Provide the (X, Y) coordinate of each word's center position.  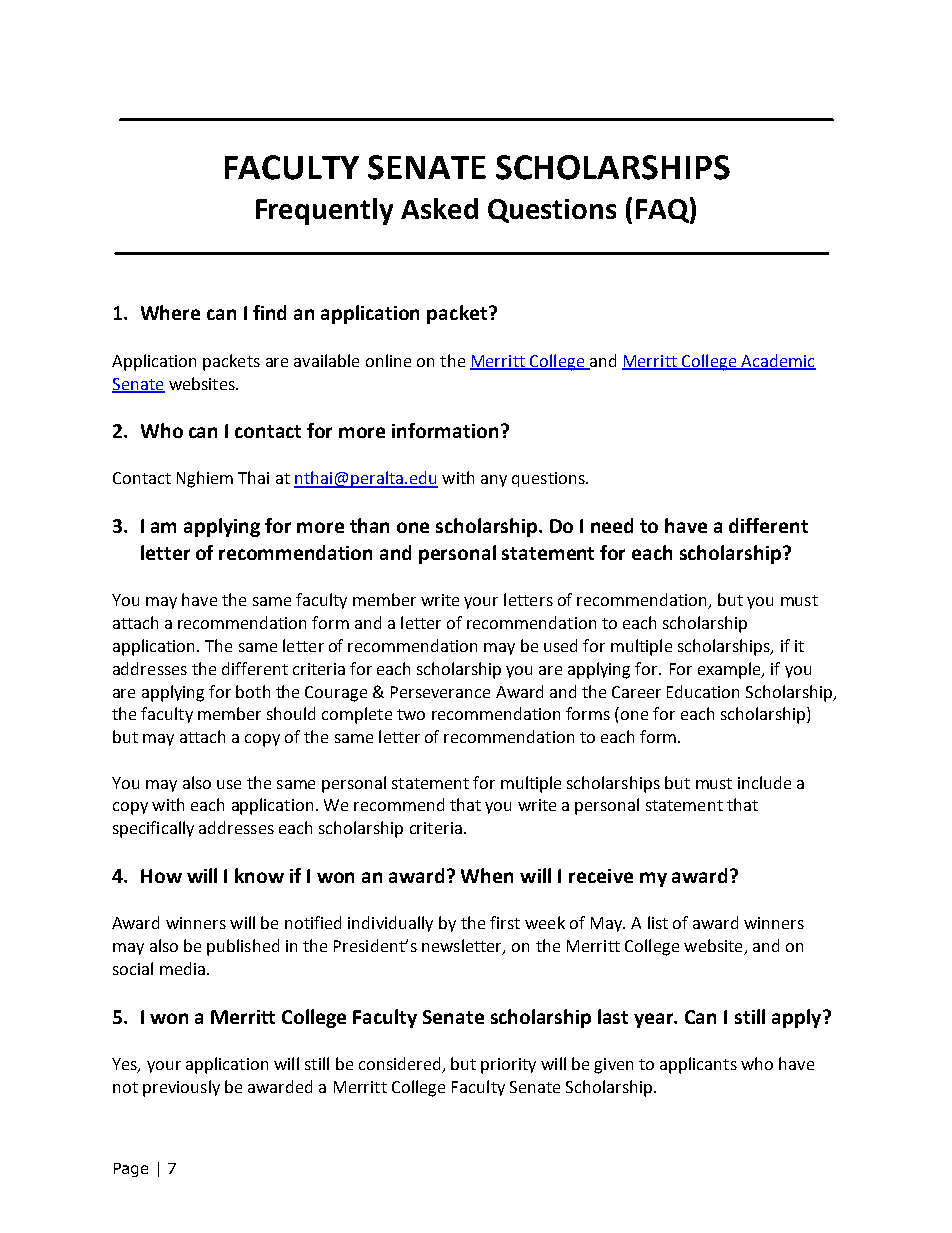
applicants (698, 1065)
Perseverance (440, 692)
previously (181, 1088)
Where (170, 312)
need (612, 525)
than (369, 525)
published (243, 947)
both (253, 691)
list (658, 922)
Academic (777, 361)
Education (703, 691)
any (494, 481)
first (505, 922)
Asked (439, 208)
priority (508, 1066)
